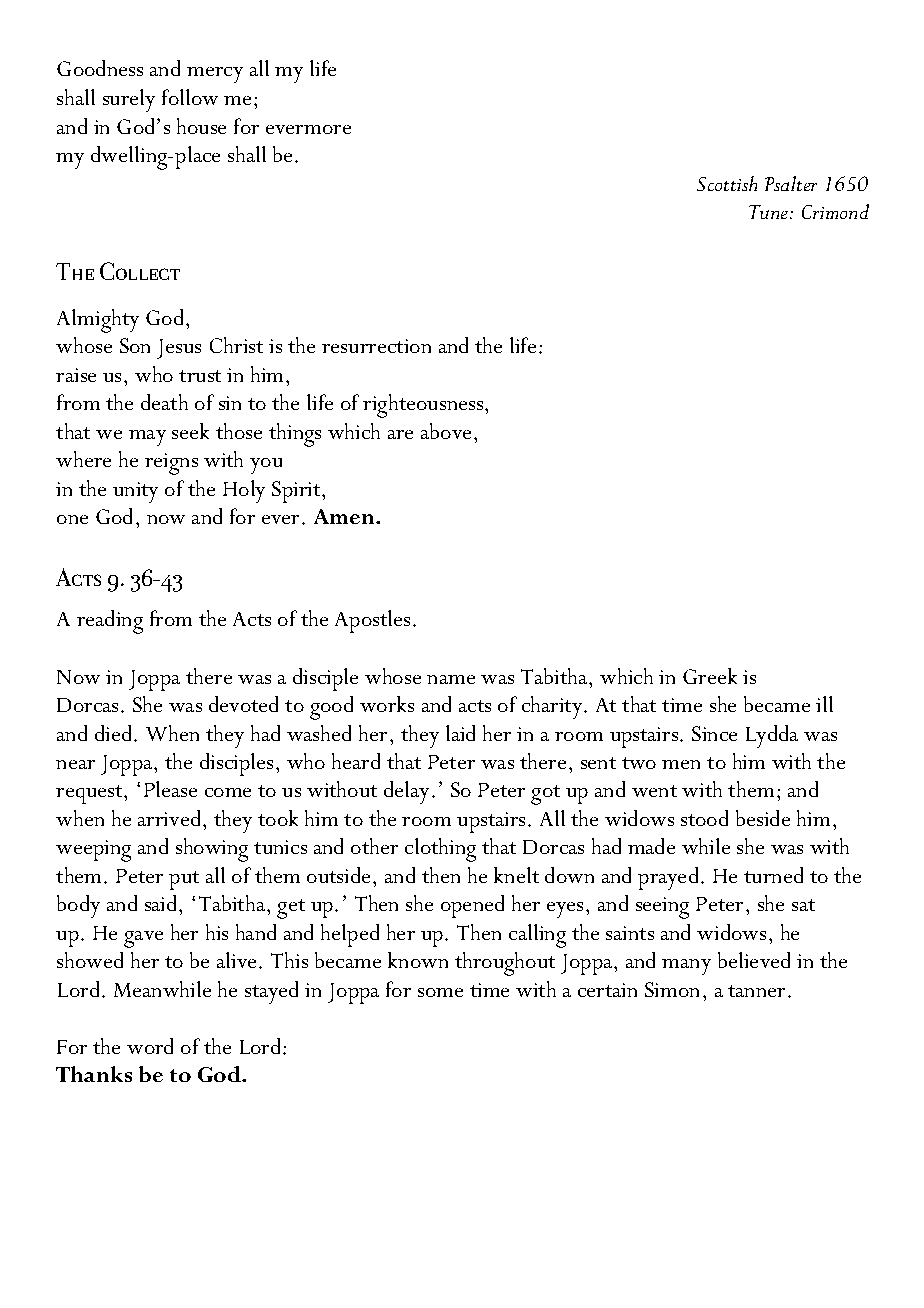  What do you see at coordinates (179, 349) in the screenshot?
I see `Jesus` at bounding box center [179, 349].
